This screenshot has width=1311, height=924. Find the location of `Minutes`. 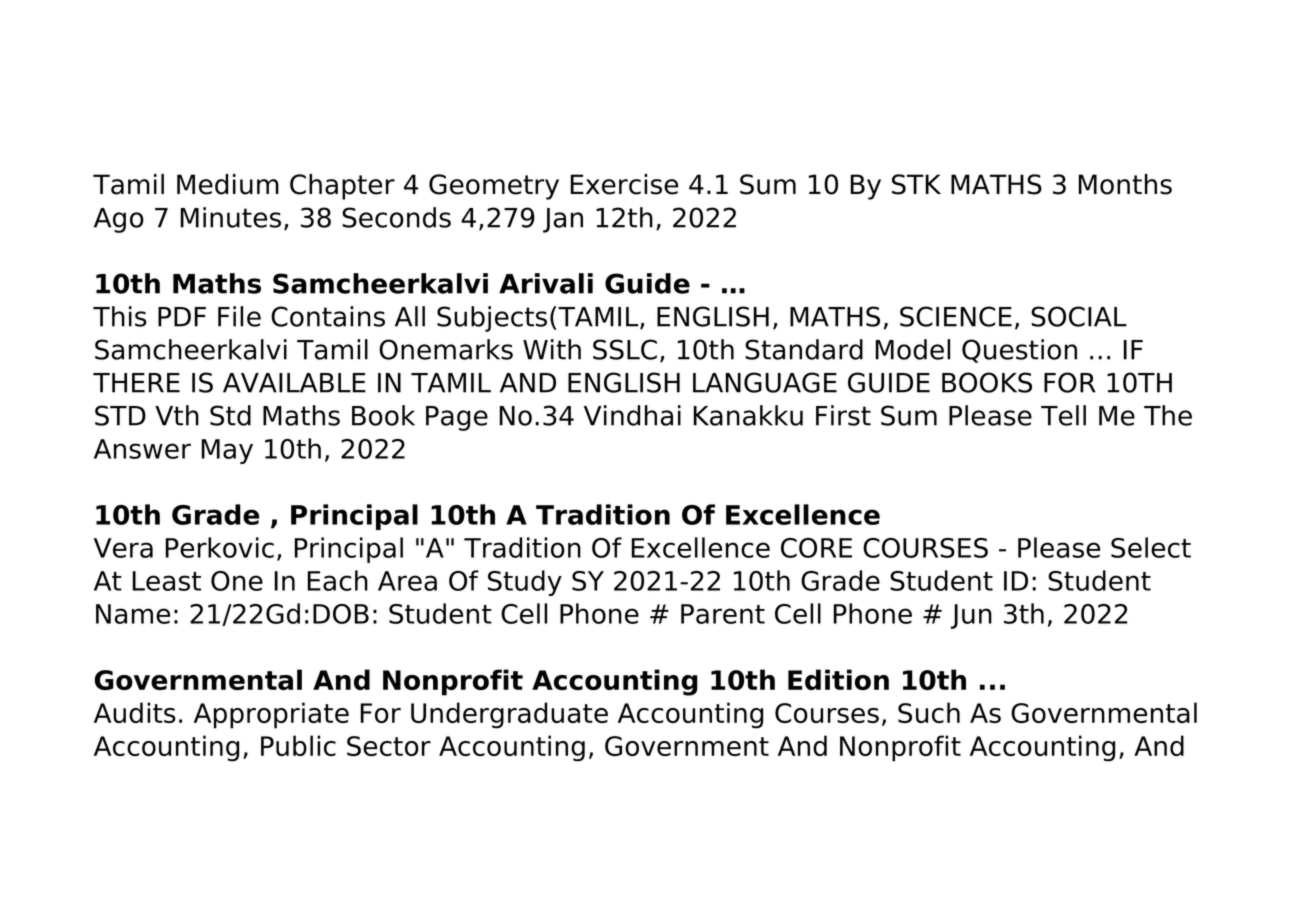

Minutes is located at coordinates (230, 217).
